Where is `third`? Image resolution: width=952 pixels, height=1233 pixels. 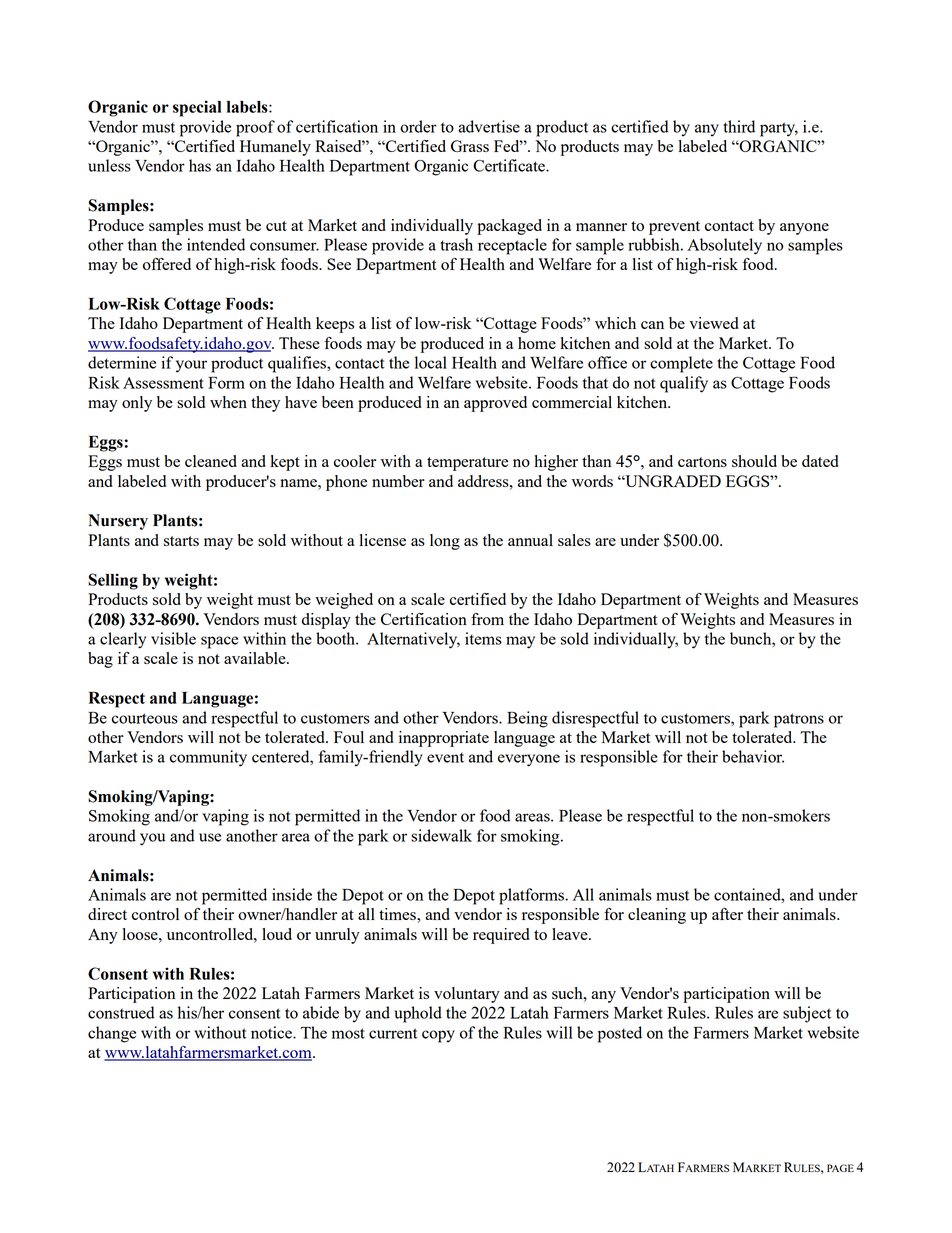 third is located at coordinates (739, 126).
